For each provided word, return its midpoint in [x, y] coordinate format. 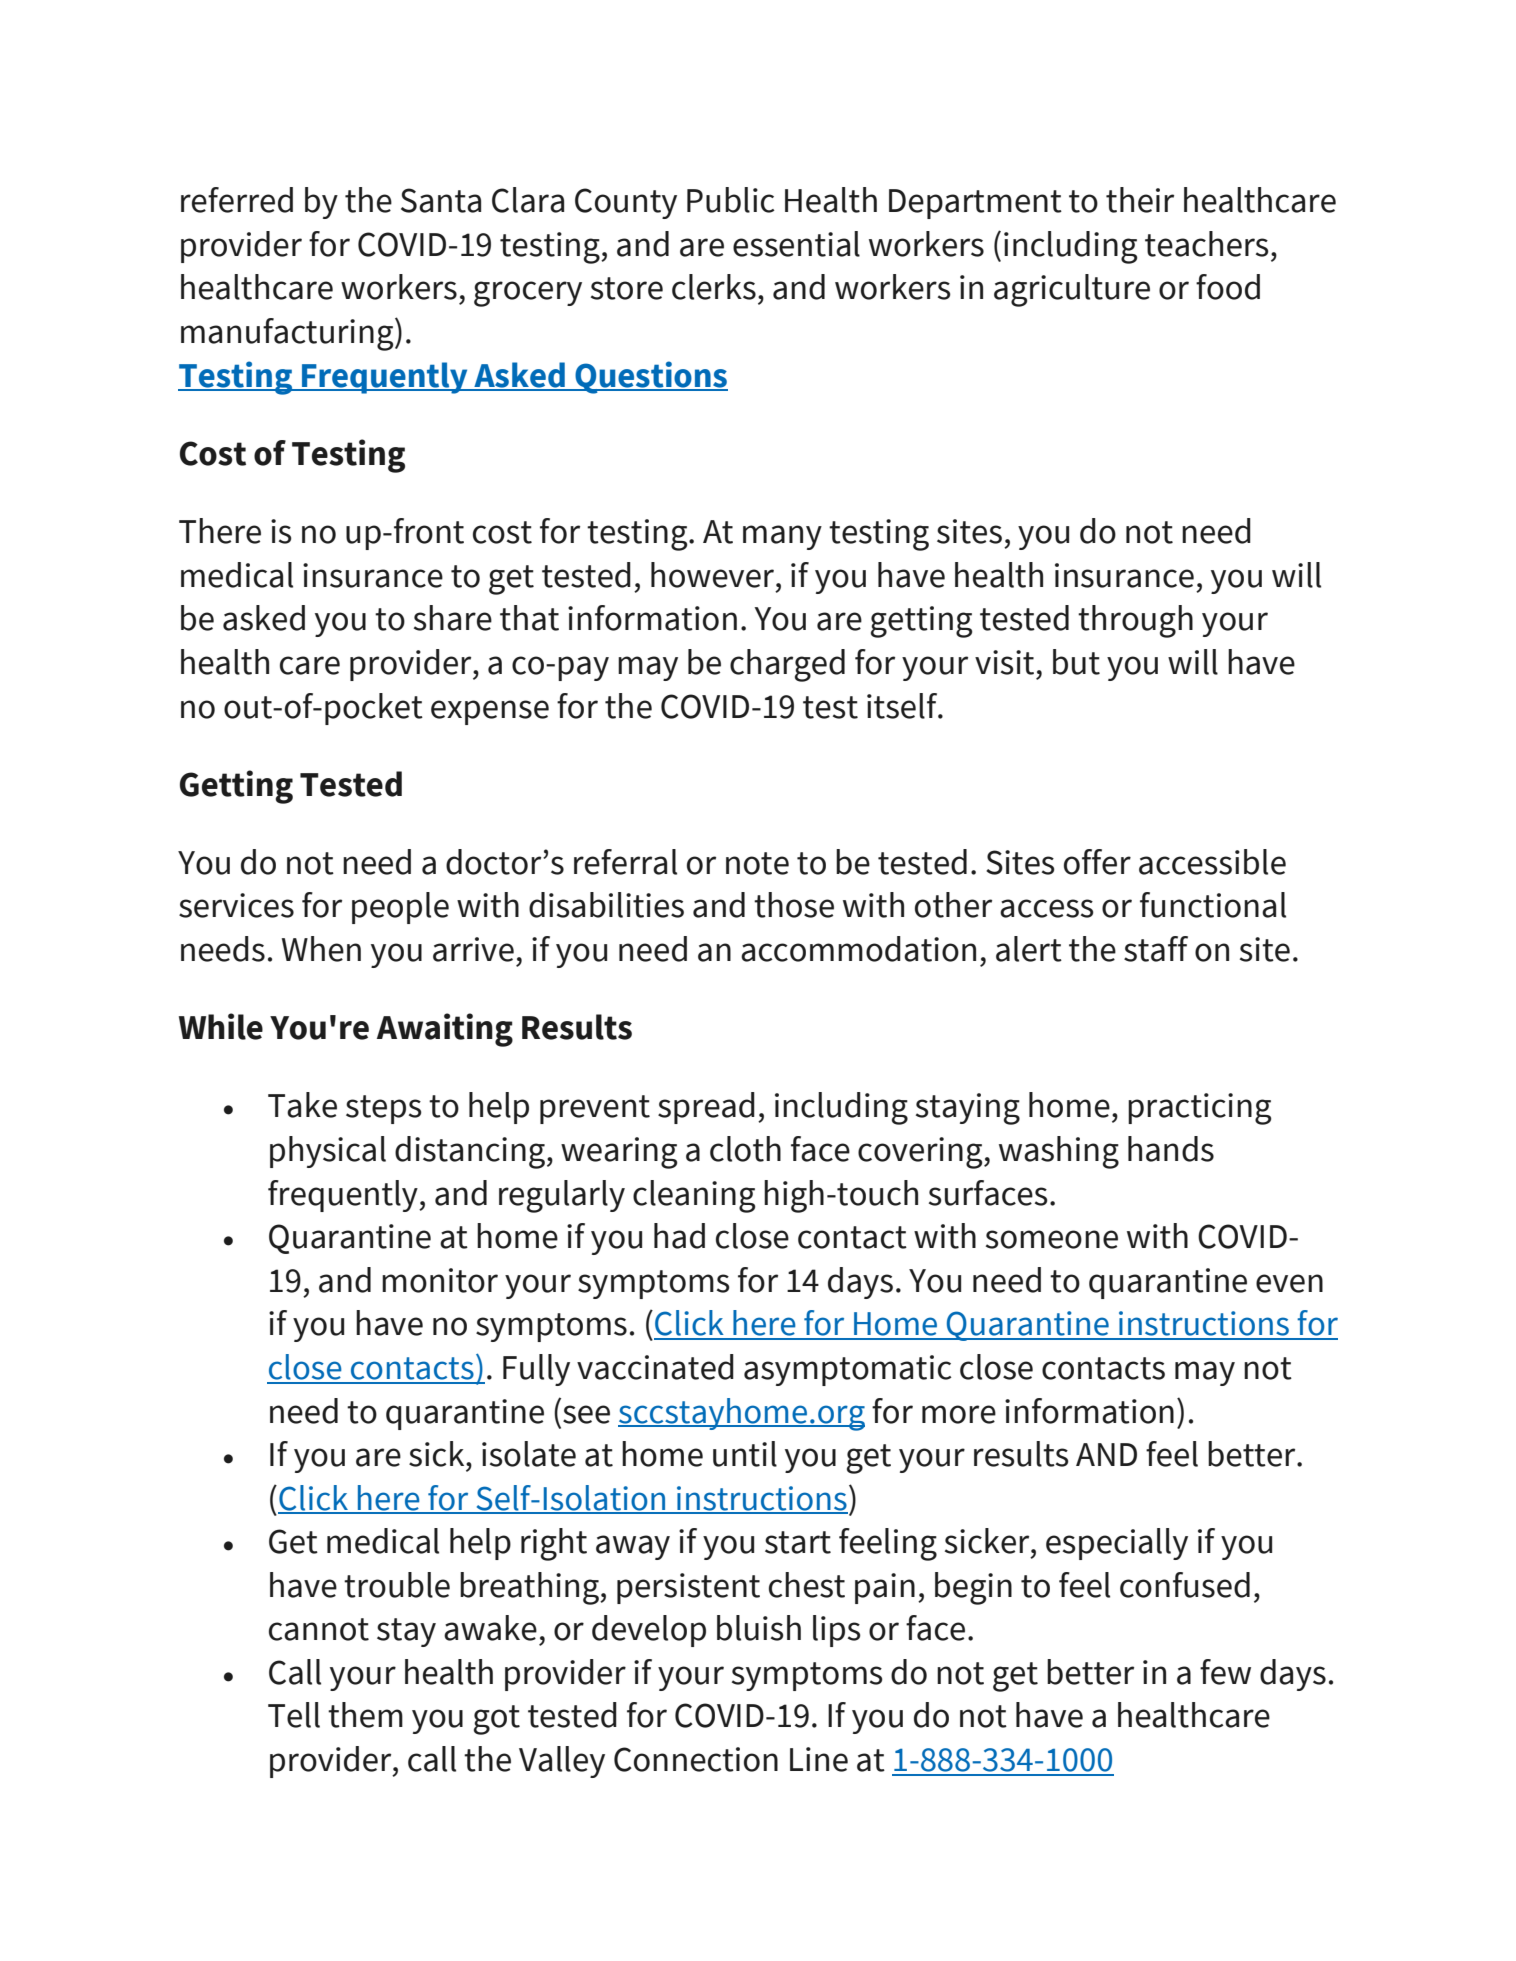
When [321, 949]
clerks [714, 287]
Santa [441, 200]
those [794, 905]
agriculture [1072, 290]
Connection [696, 1759]
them [365, 1715]
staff [1156, 949]
